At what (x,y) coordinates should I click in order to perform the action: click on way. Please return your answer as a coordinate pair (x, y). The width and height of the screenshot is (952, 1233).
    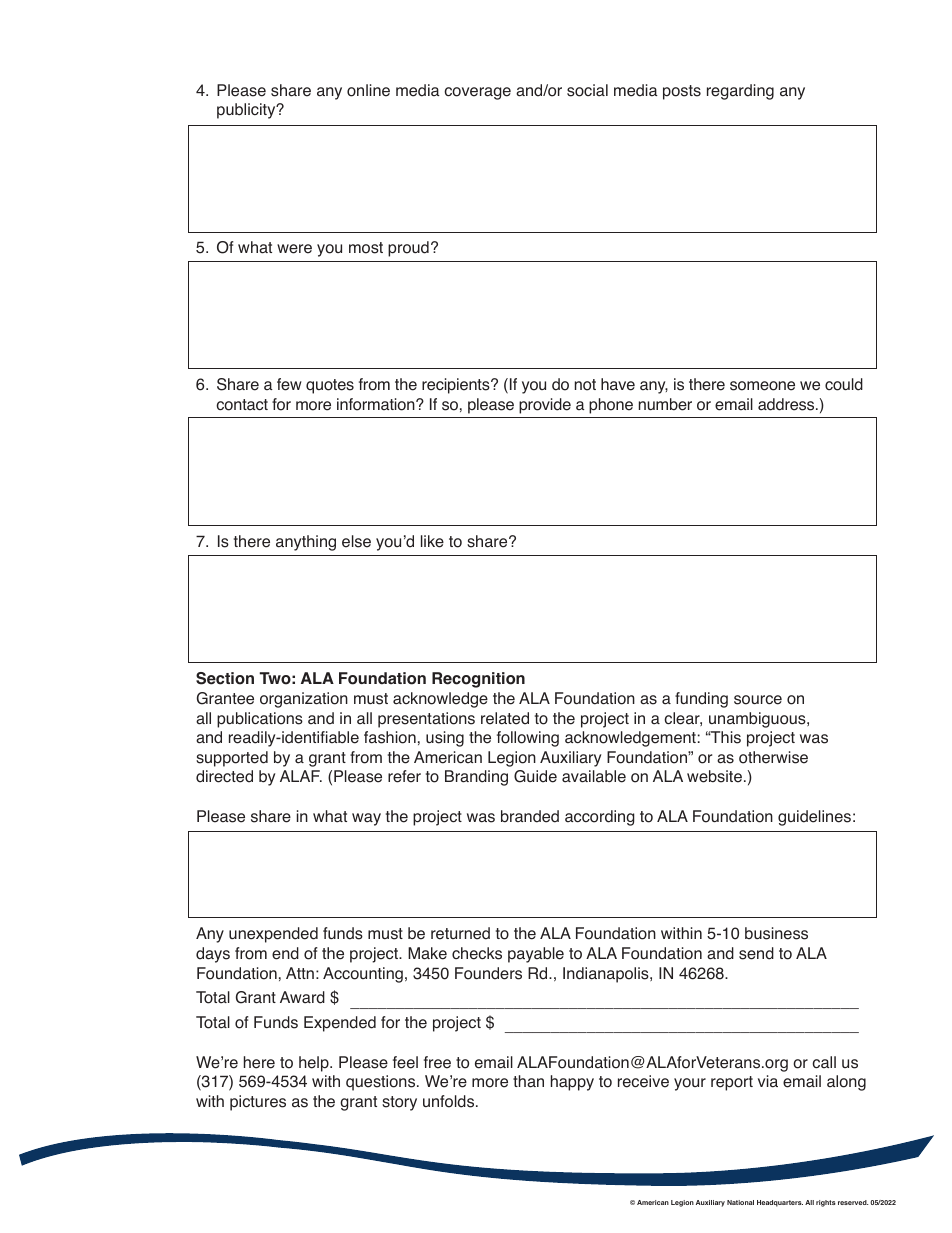
    Looking at the image, I should click on (366, 819).
